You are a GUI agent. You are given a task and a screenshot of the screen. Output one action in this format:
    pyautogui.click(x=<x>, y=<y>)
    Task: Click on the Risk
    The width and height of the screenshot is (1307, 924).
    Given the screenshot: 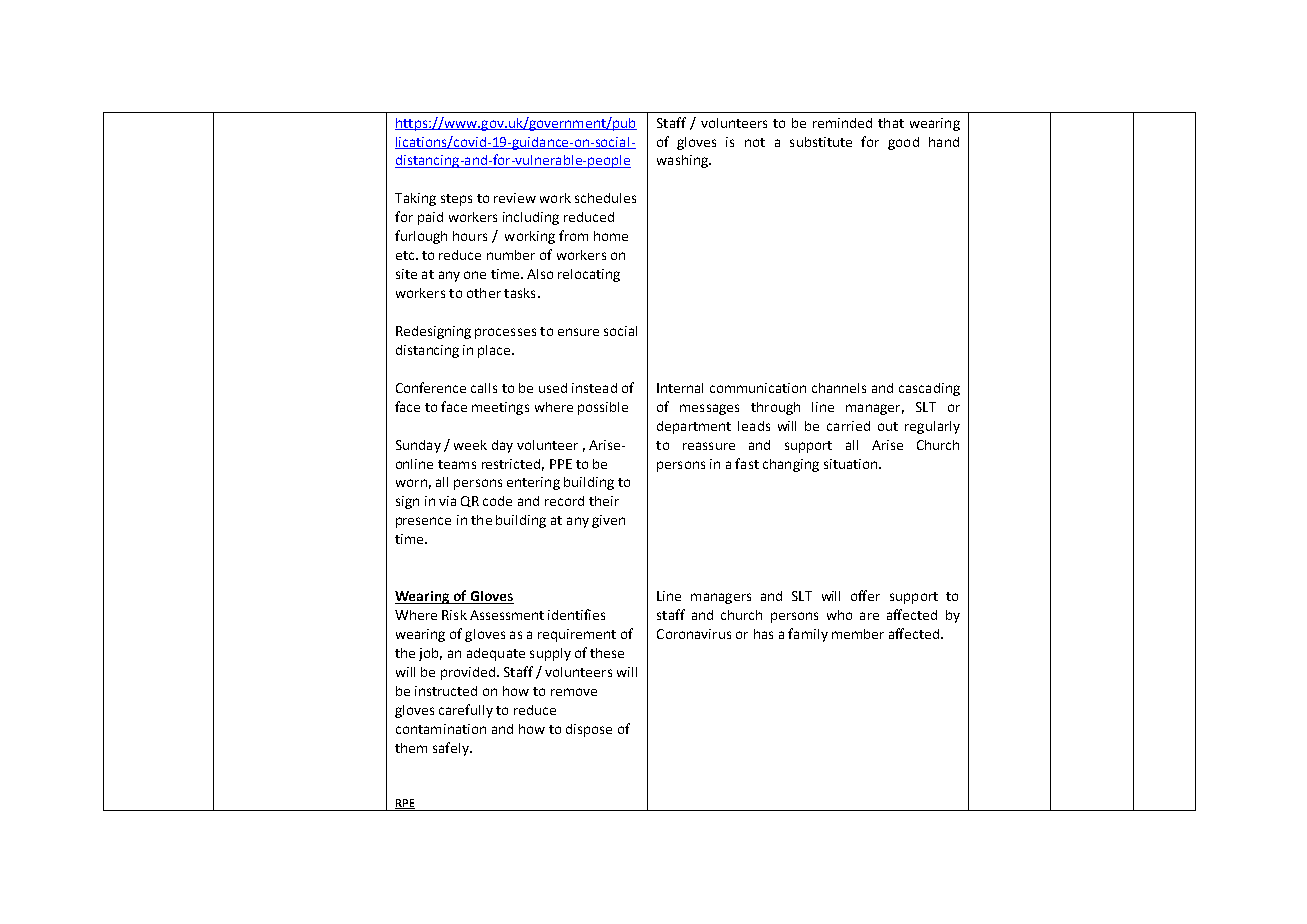 What is the action you would take?
    pyautogui.click(x=454, y=615)
